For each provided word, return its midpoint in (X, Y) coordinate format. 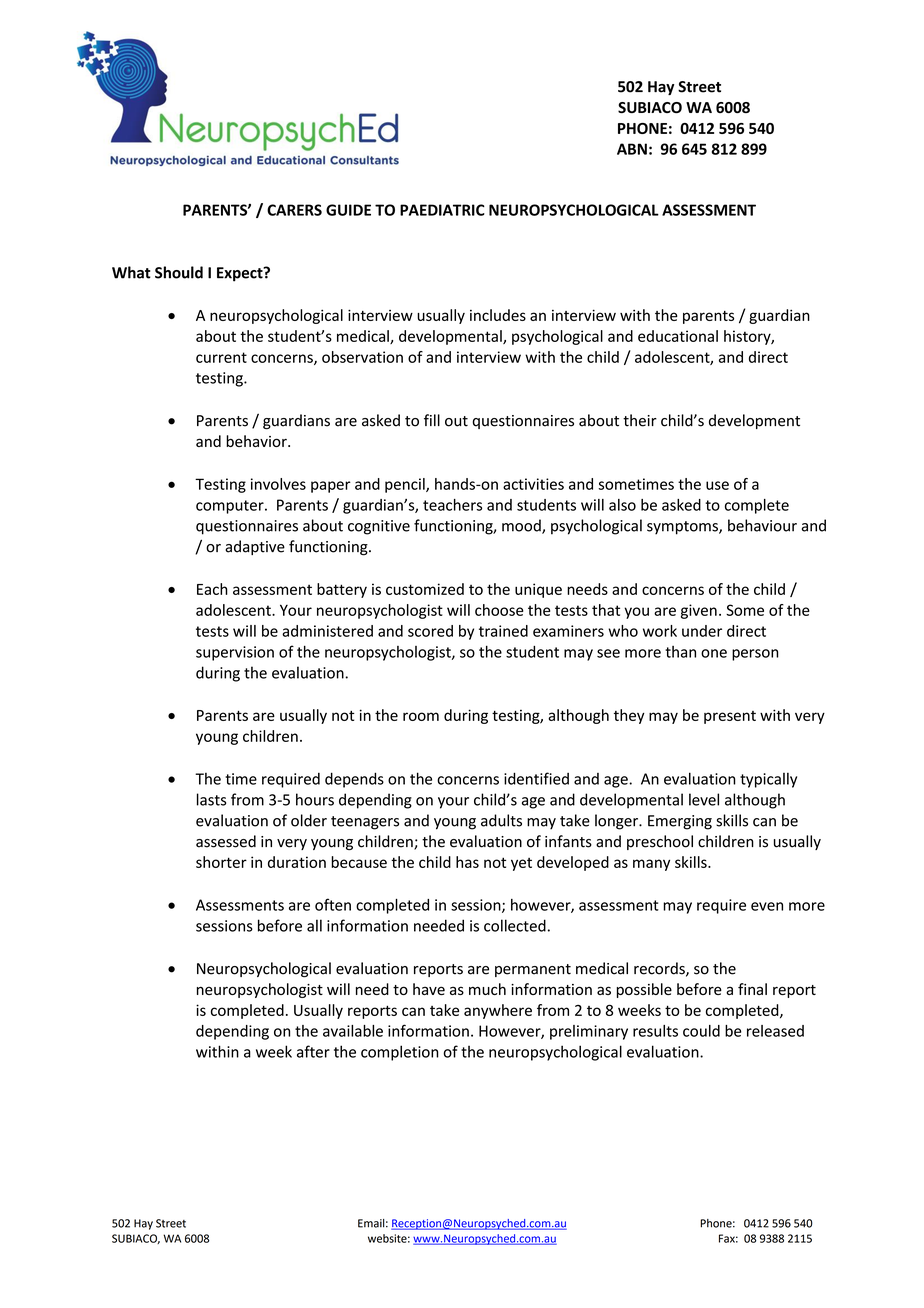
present (730, 717)
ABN (632, 149)
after (313, 1051)
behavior (257, 441)
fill (432, 420)
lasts (211, 799)
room (421, 716)
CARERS (294, 210)
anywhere (498, 1011)
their (640, 420)
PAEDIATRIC (442, 210)
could (701, 1031)
